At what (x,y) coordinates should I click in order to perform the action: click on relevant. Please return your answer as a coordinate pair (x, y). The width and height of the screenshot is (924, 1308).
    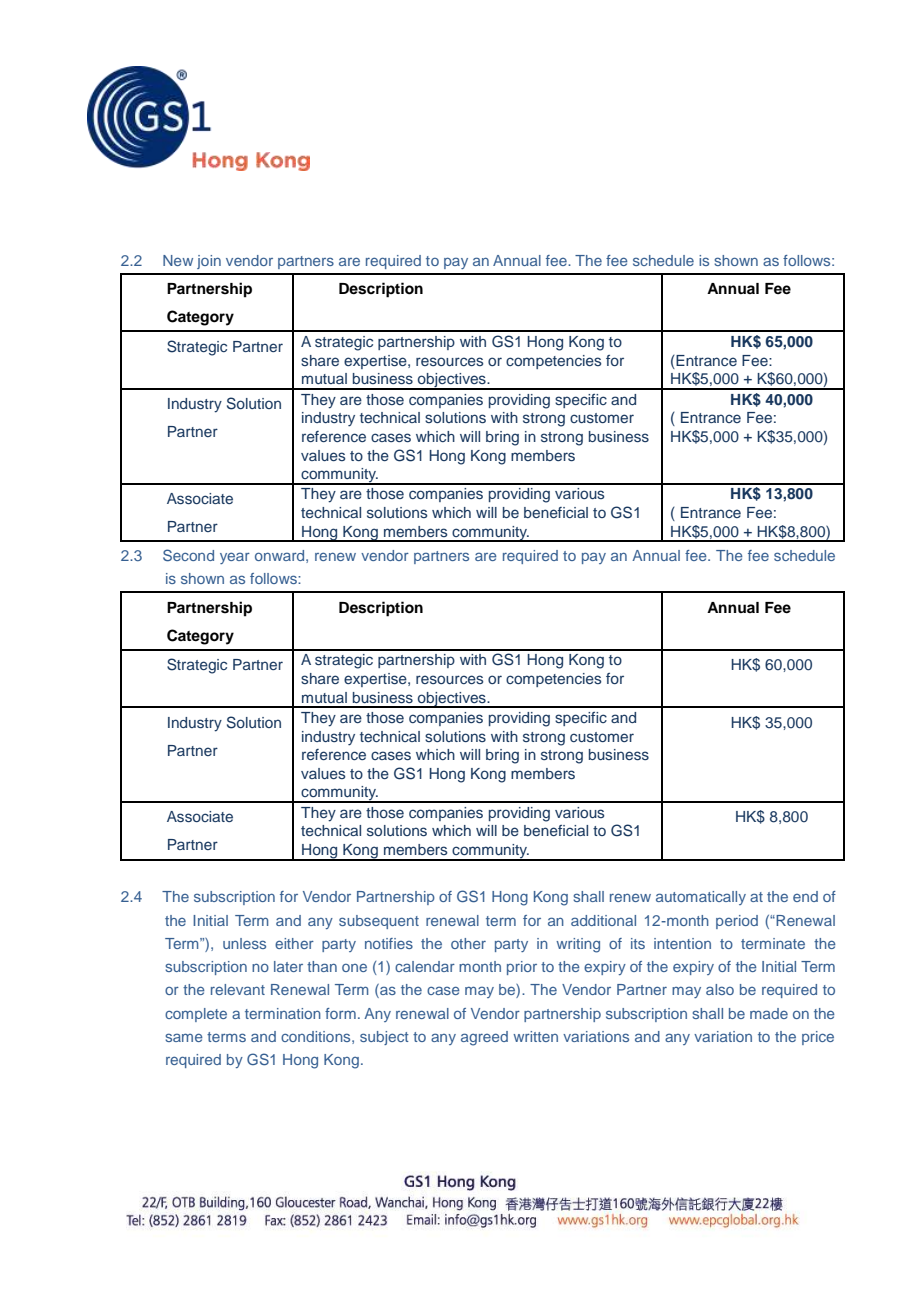
    Looking at the image, I should click on (238, 989).
